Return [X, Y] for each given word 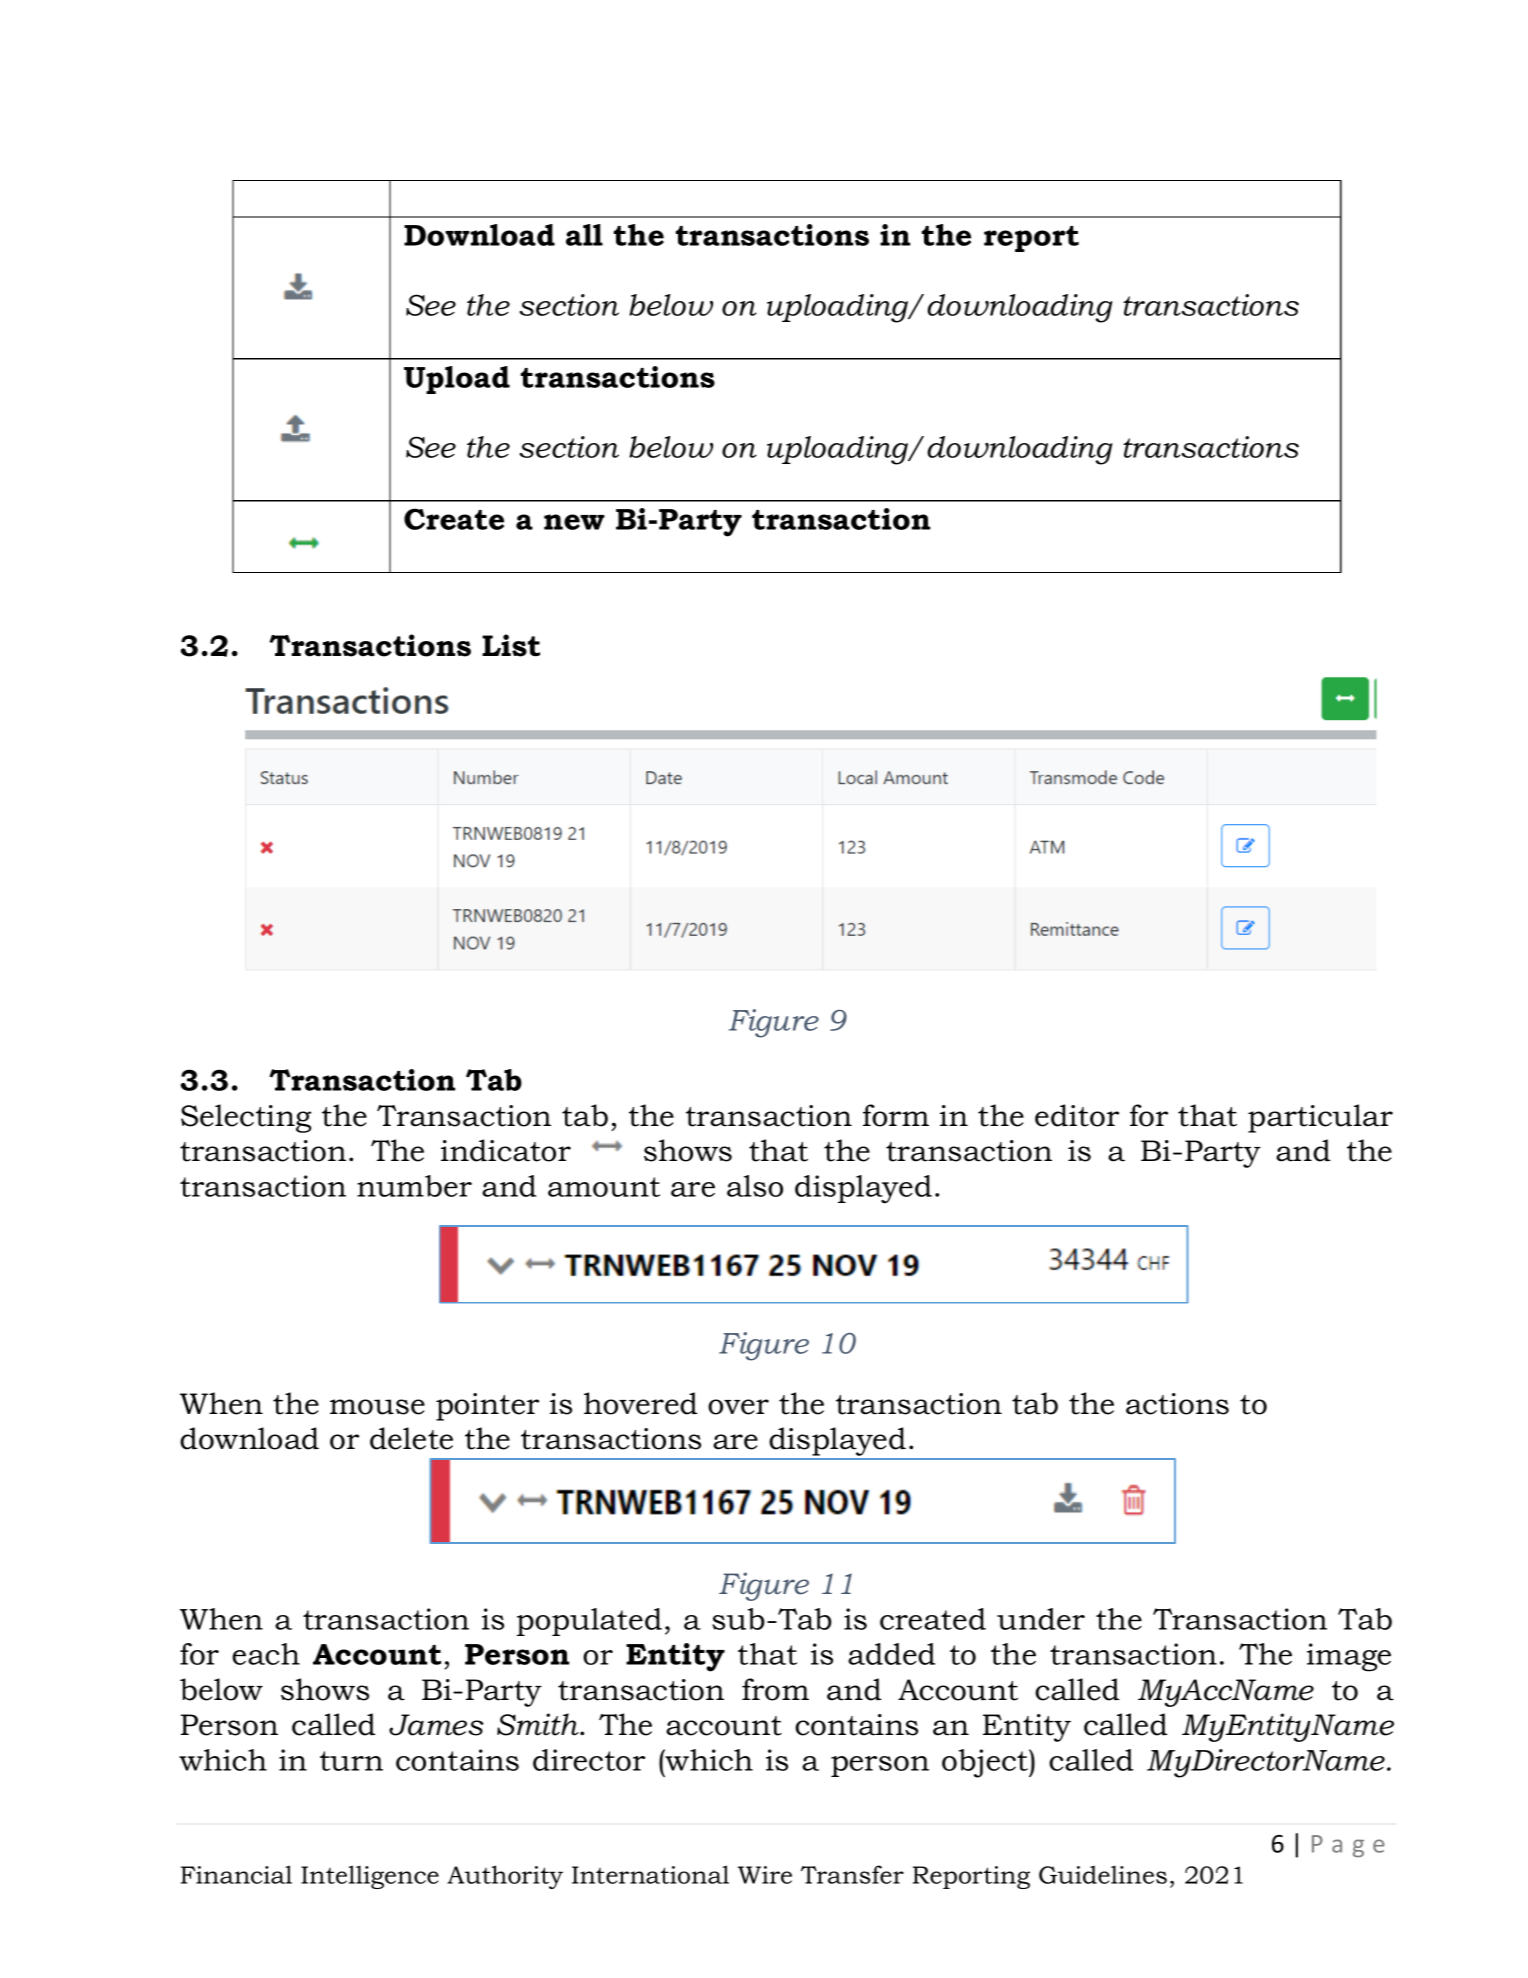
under [1041, 1619]
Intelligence [370, 1877]
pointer [487, 1407]
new [574, 522]
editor [1077, 1115]
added [891, 1654]
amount [604, 1187]
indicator [506, 1150]
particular [1320, 1118]
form [896, 1115]
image [1349, 1657]
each [266, 1654]
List [511, 645]
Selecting [246, 1118]
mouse [377, 1407]
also [755, 1186]
